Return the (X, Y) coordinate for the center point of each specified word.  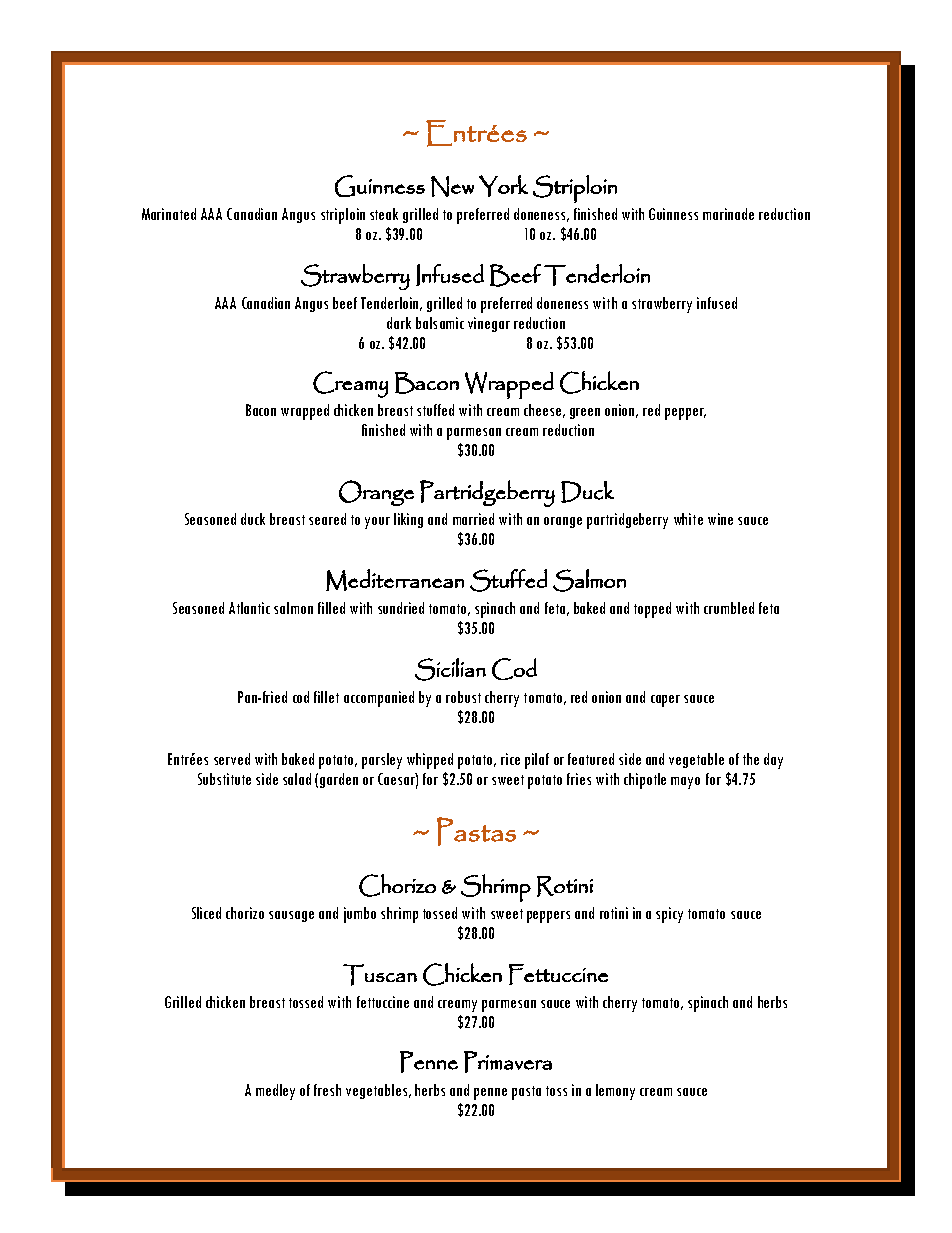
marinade (728, 214)
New (452, 186)
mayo (685, 783)
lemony (615, 1092)
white (688, 519)
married (473, 519)
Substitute (224, 779)
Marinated (169, 214)
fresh (327, 1090)
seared (327, 519)
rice (510, 759)
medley (275, 1092)
